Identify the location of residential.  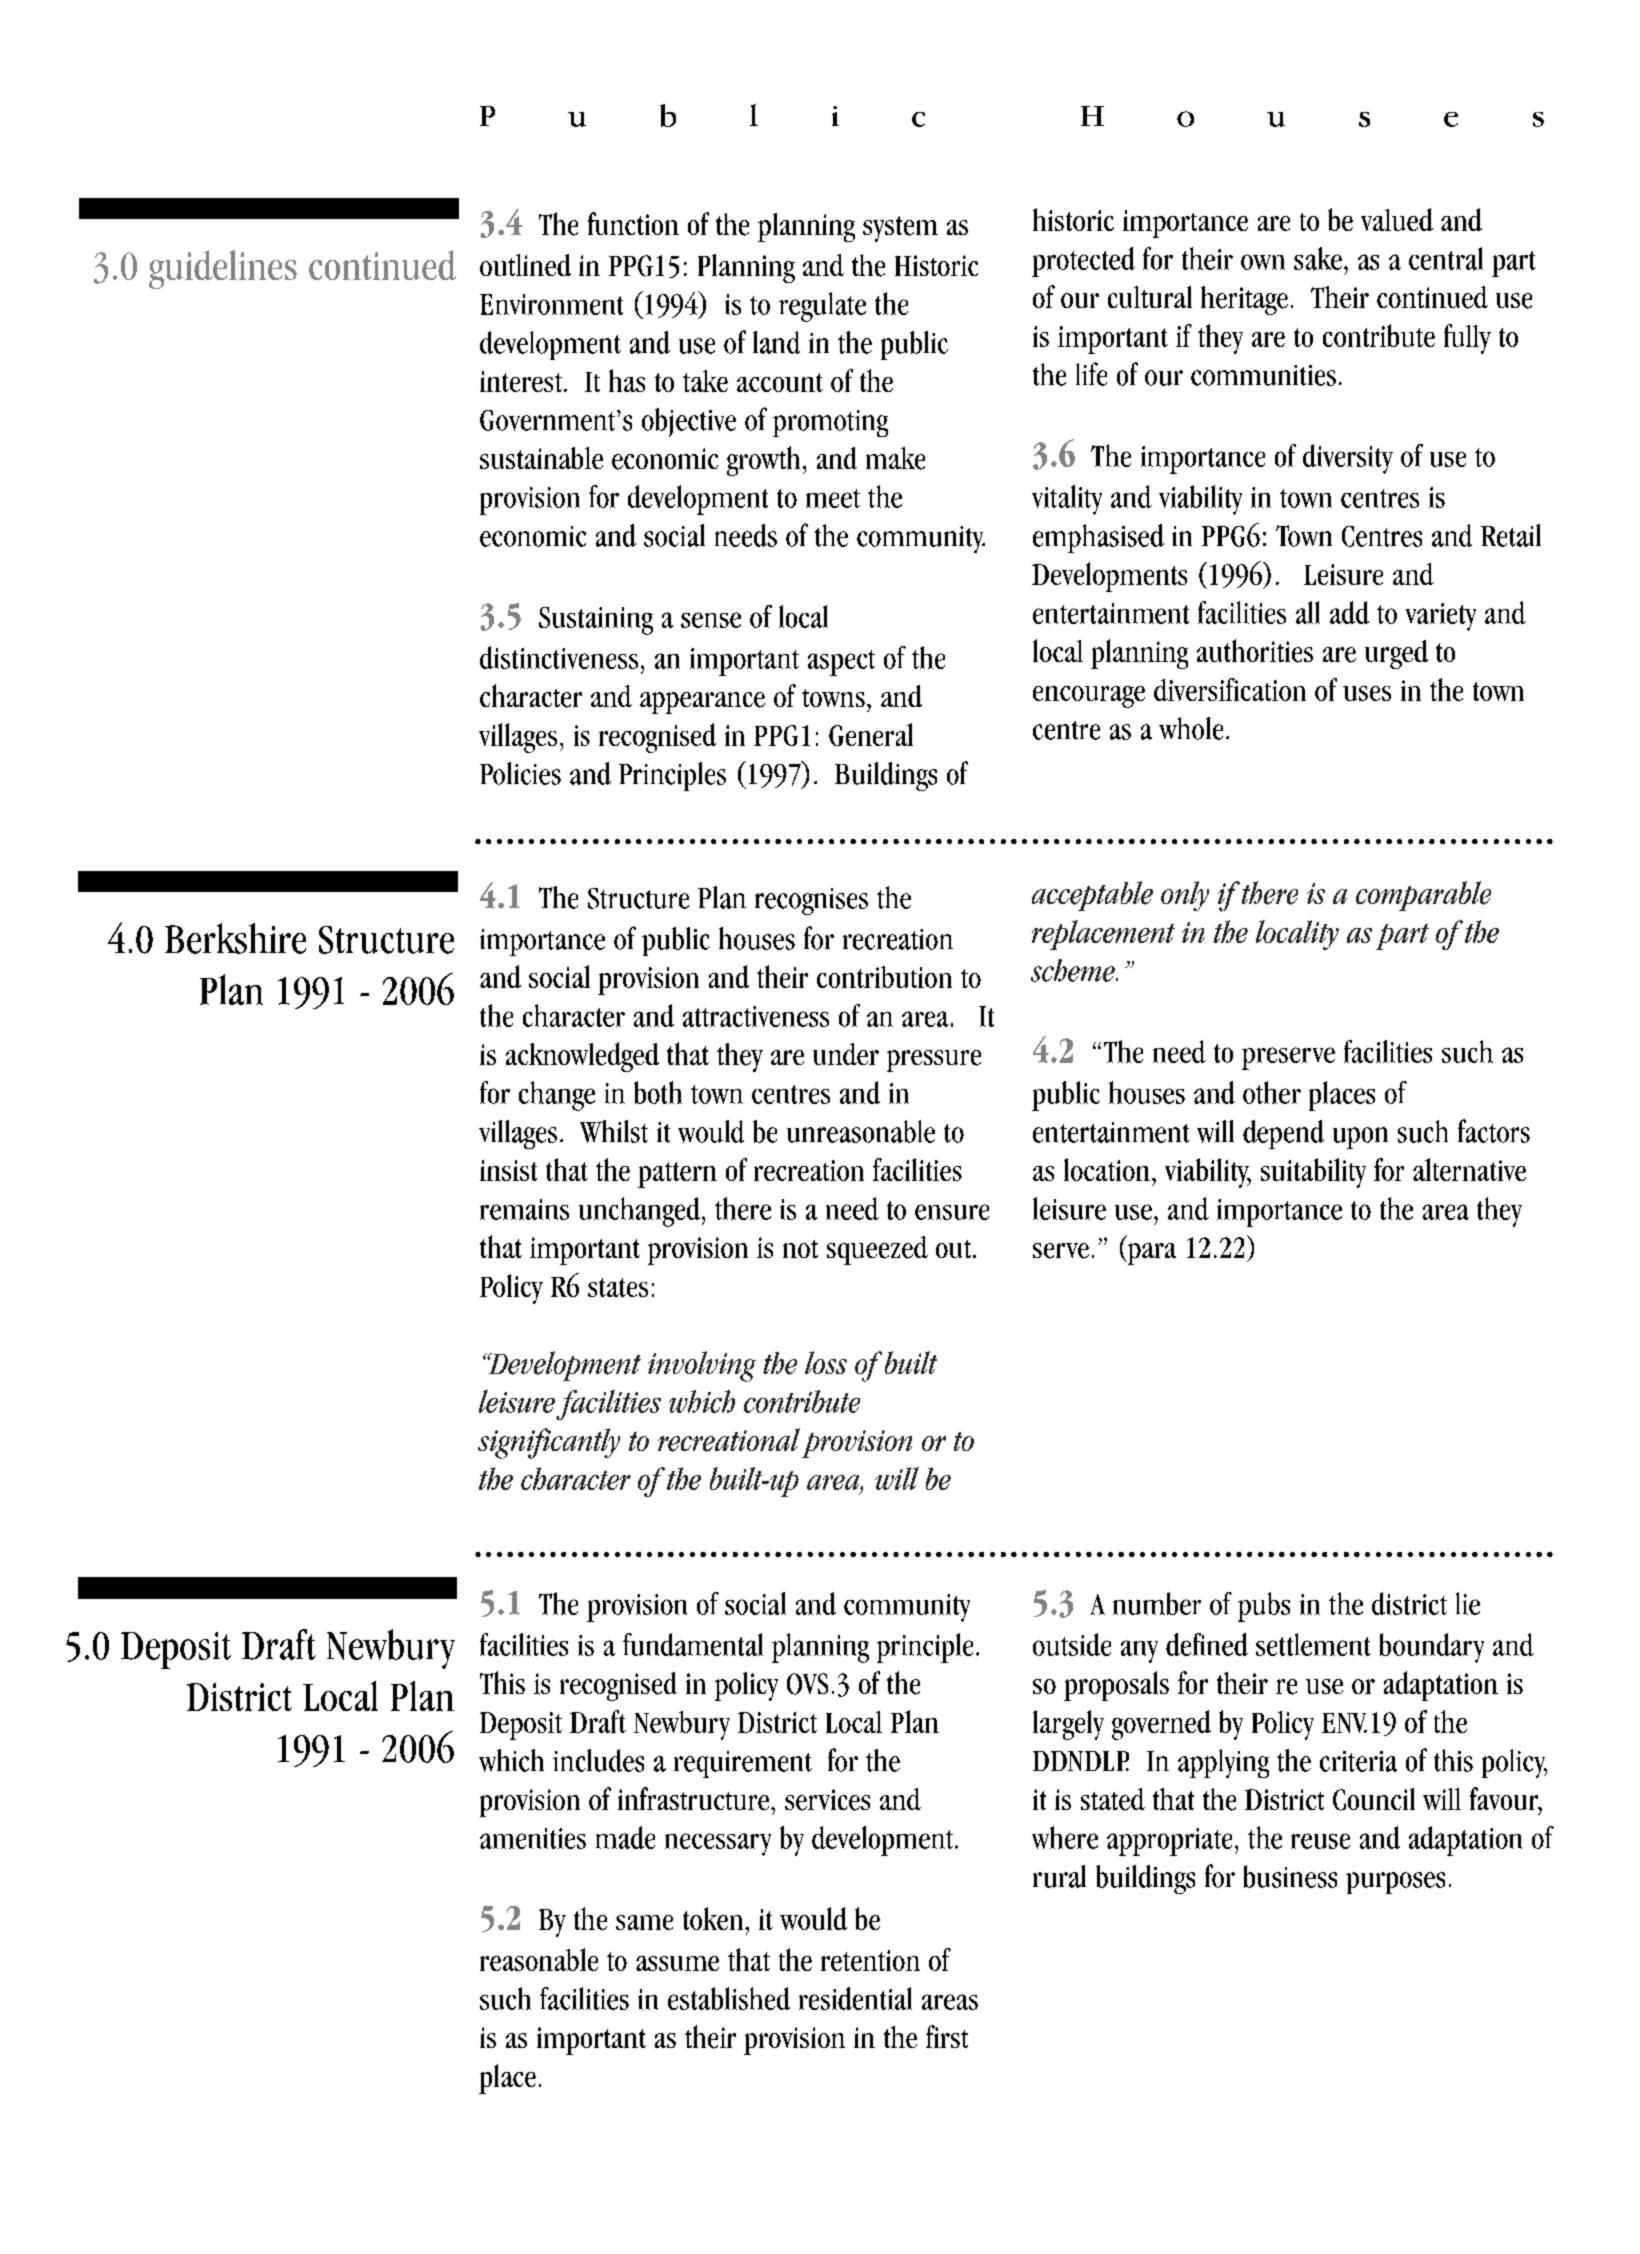
(855, 1998).
